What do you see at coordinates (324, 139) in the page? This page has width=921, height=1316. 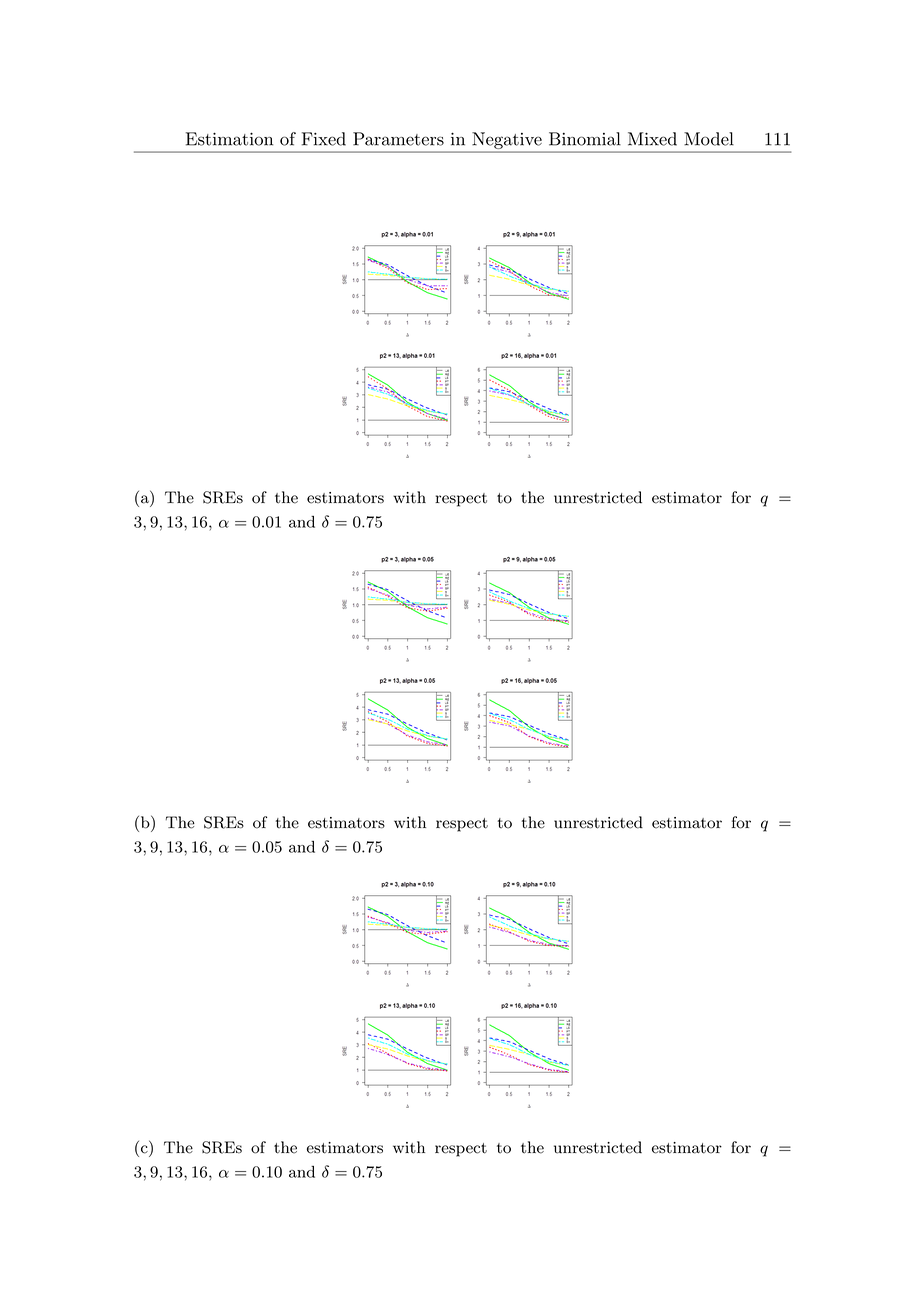 I see `Fixed` at bounding box center [324, 139].
